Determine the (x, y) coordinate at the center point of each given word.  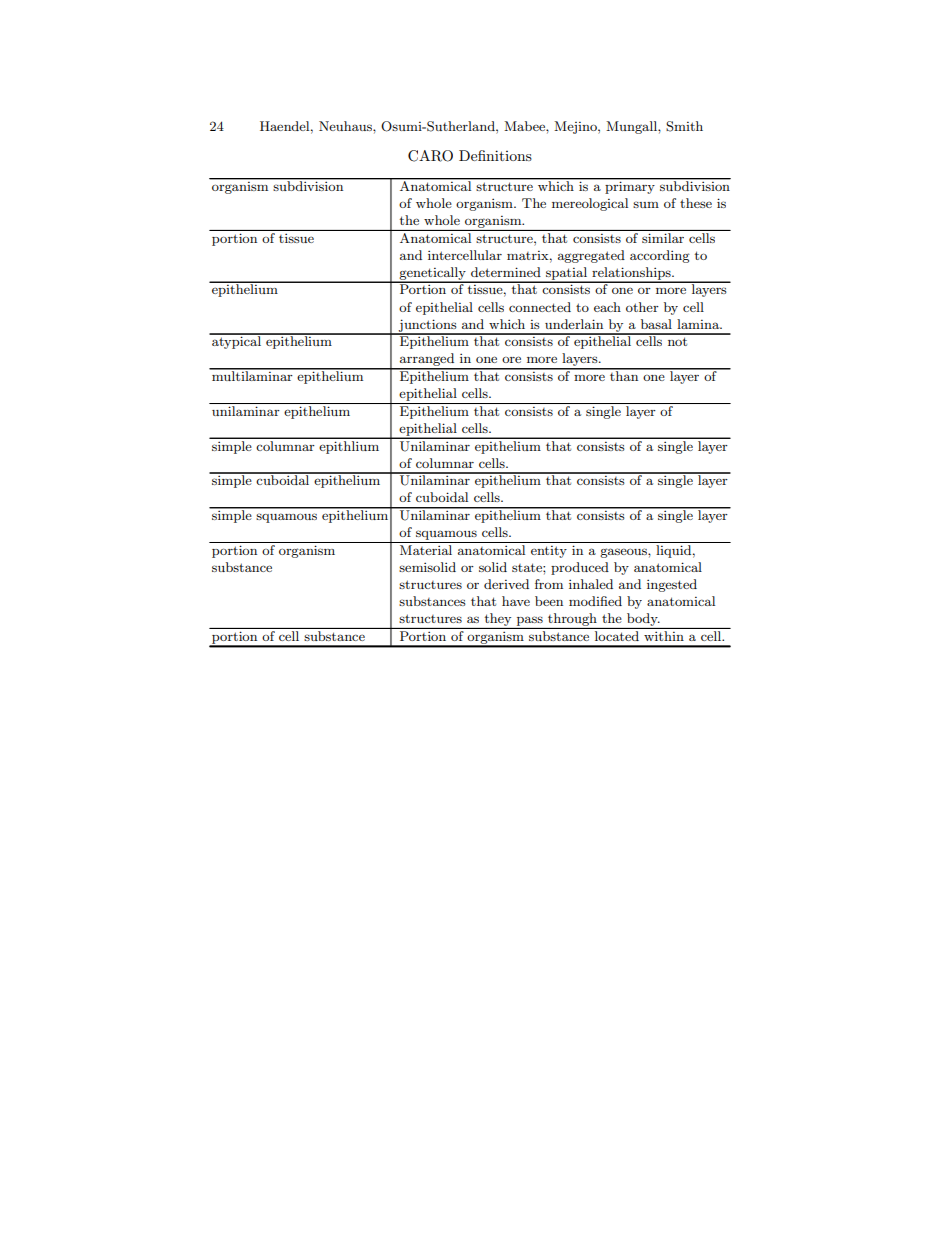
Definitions (495, 155)
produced (580, 568)
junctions (428, 326)
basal (656, 324)
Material (426, 550)
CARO (430, 156)
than (624, 375)
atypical (236, 341)
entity (549, 552)
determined (506, 272)
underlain (574, 324)
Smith (684, 126)
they (498, 619)
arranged (427, 361)
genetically (433, 274)
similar (663, 238)
